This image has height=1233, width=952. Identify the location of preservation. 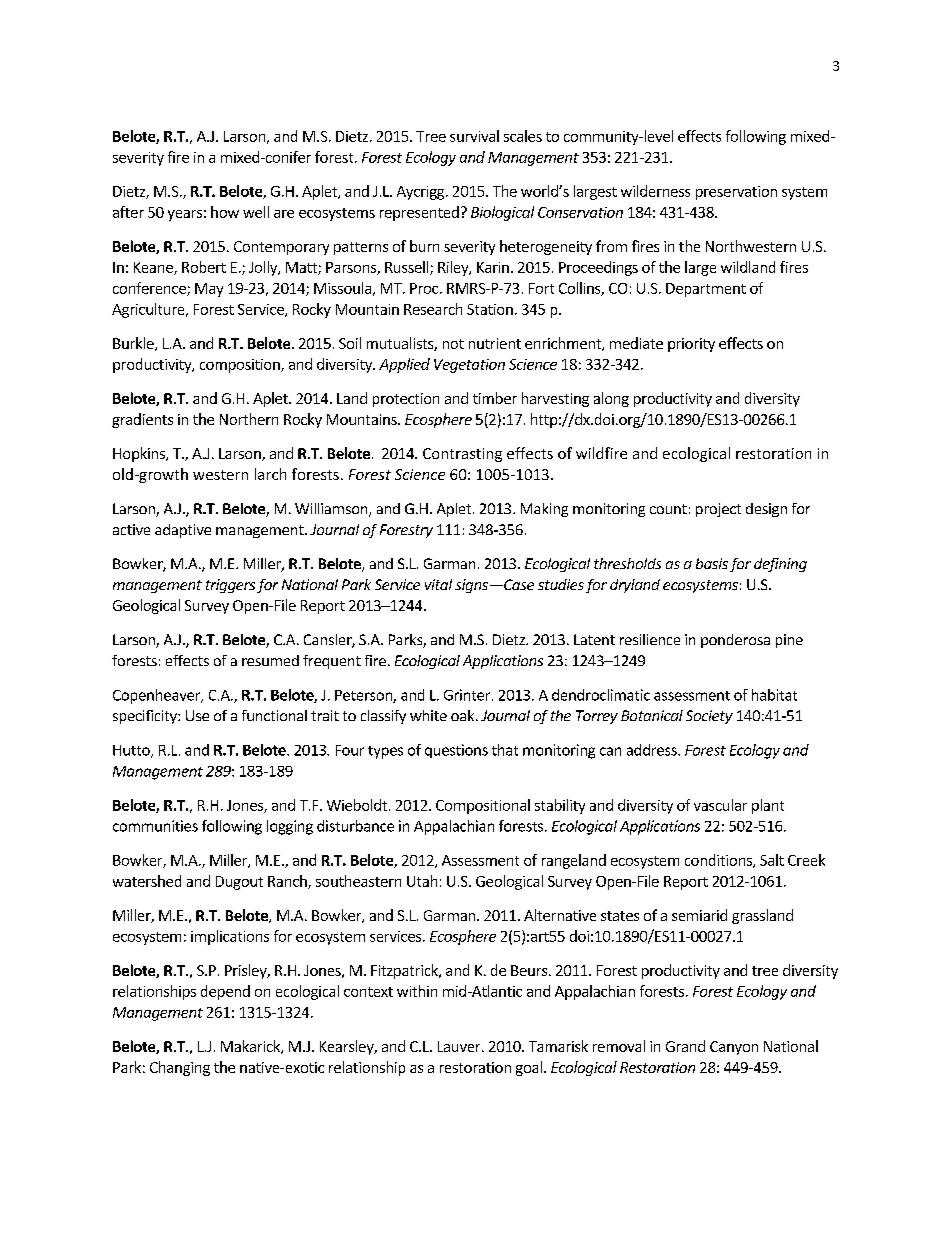
(736, 193).
